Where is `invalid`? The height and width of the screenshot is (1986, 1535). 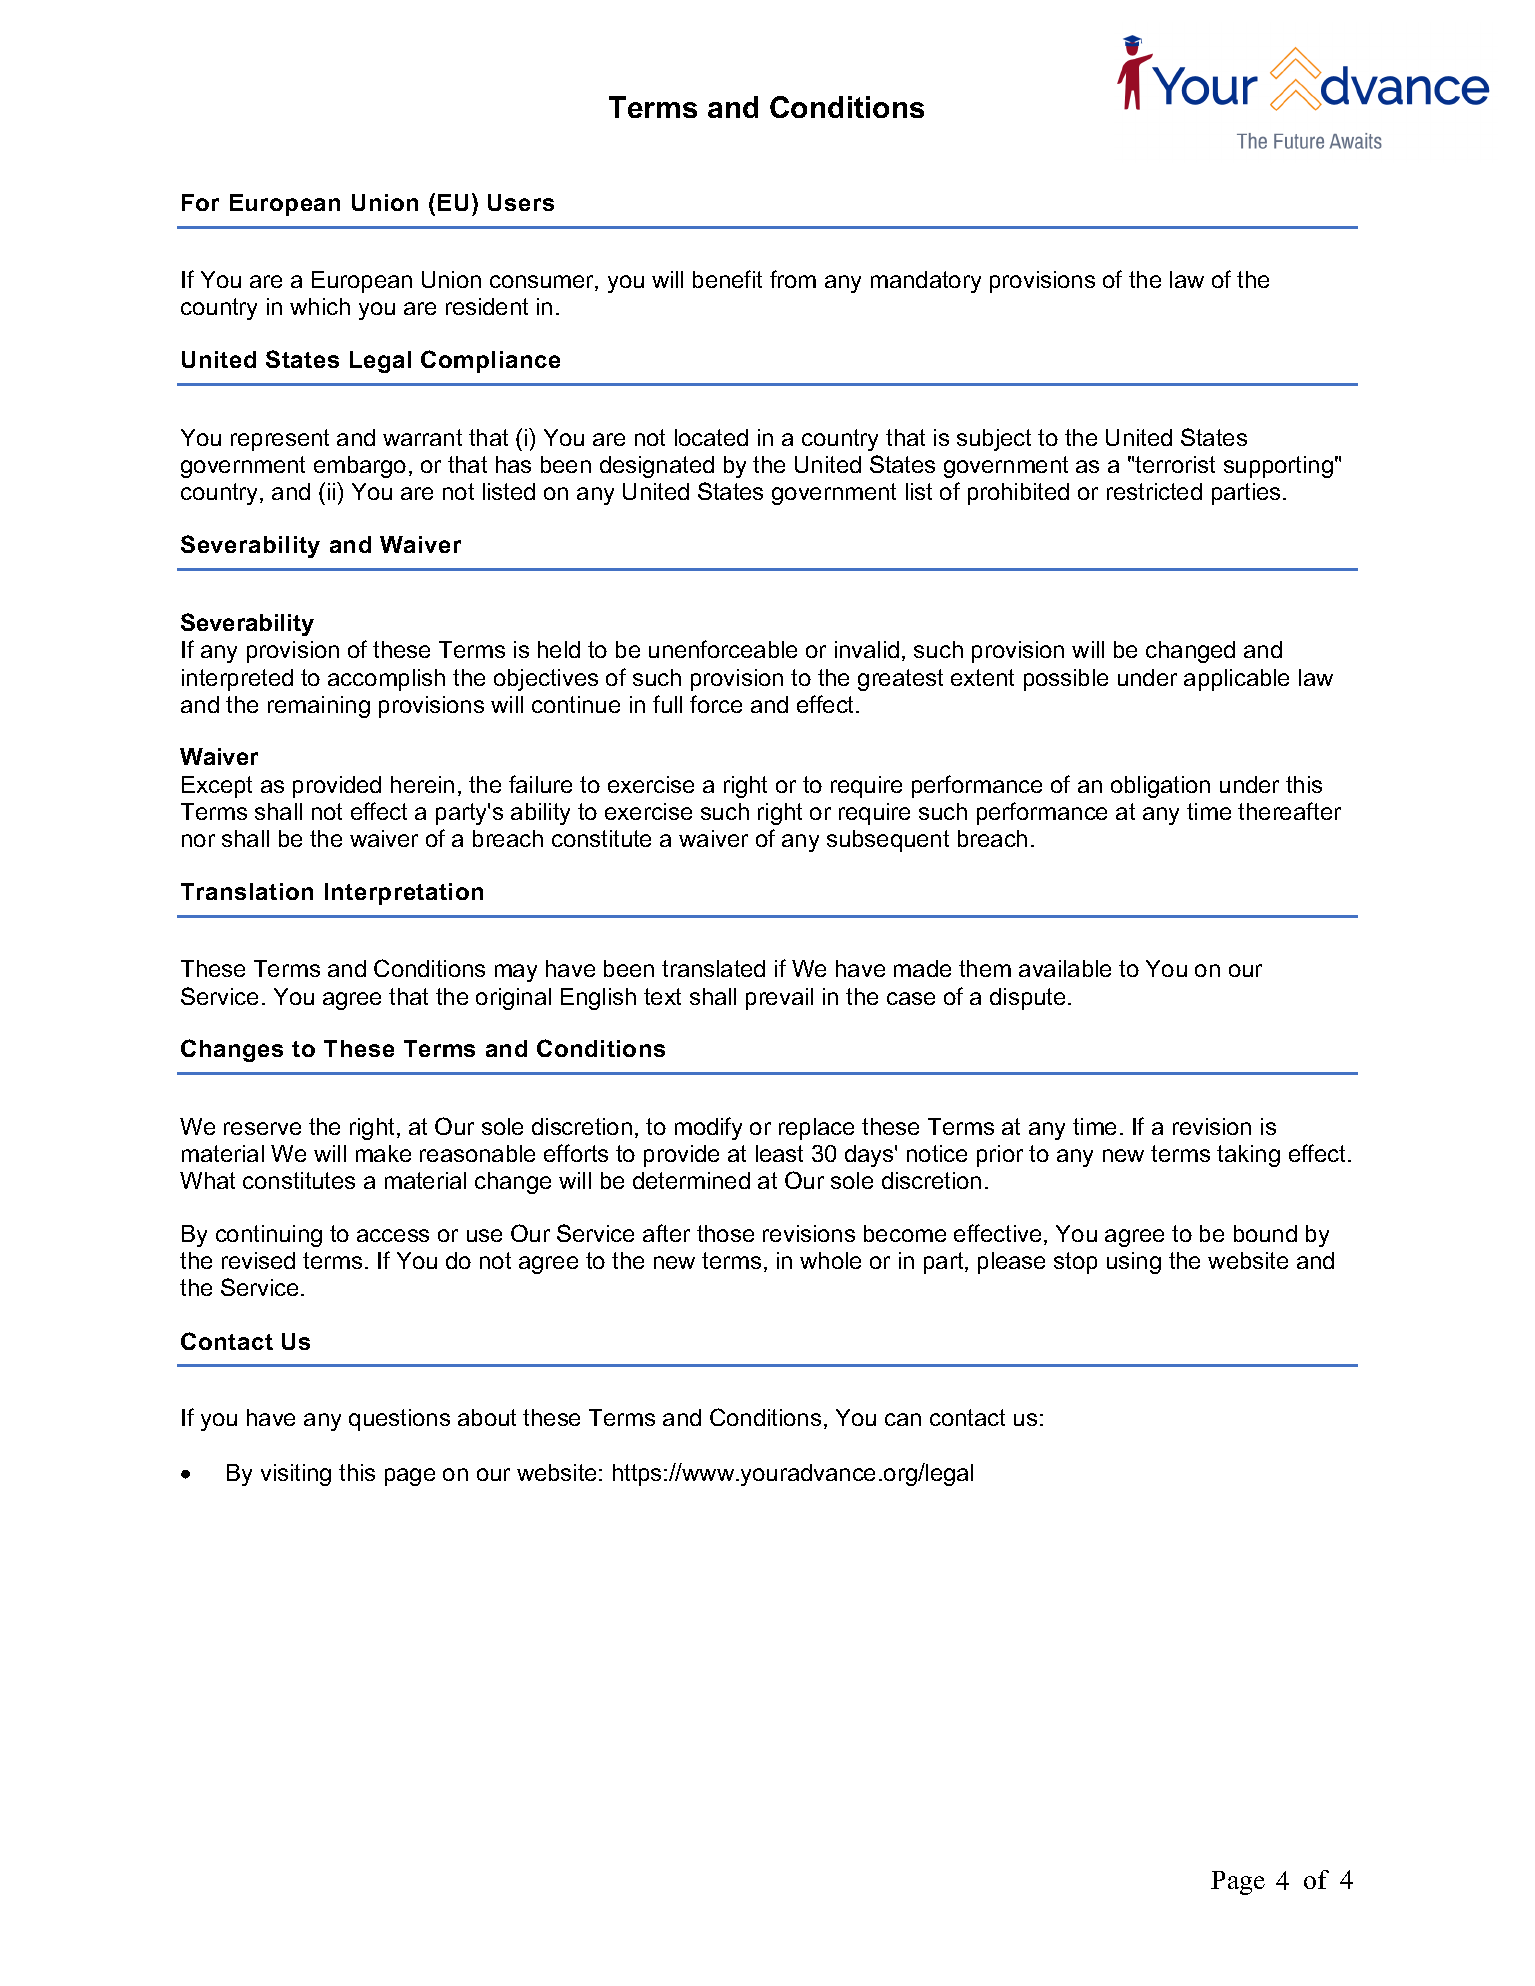 invalid is located at coordinates (867, 649).
